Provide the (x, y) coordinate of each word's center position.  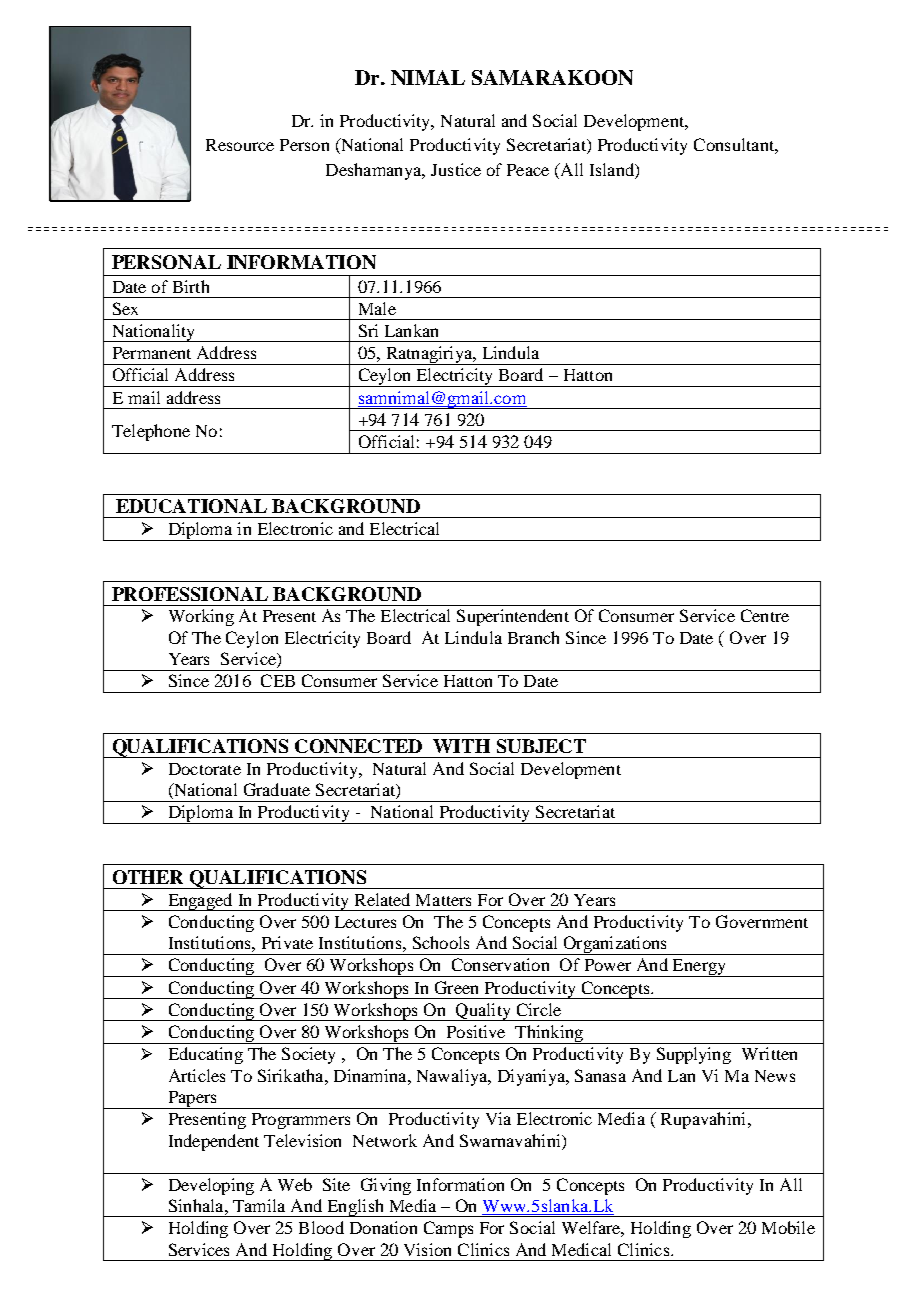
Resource (240, 145)
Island (613, 169)
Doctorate (205, 769)
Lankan (411, 330)
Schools (441, 942)
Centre (765, 615)
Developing (211, 1186)
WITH (461, 746)
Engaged (200, 902)
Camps (448, 1229)
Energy (699, 968)
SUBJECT (541, 746)
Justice (456, 169)
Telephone (151, 432)
